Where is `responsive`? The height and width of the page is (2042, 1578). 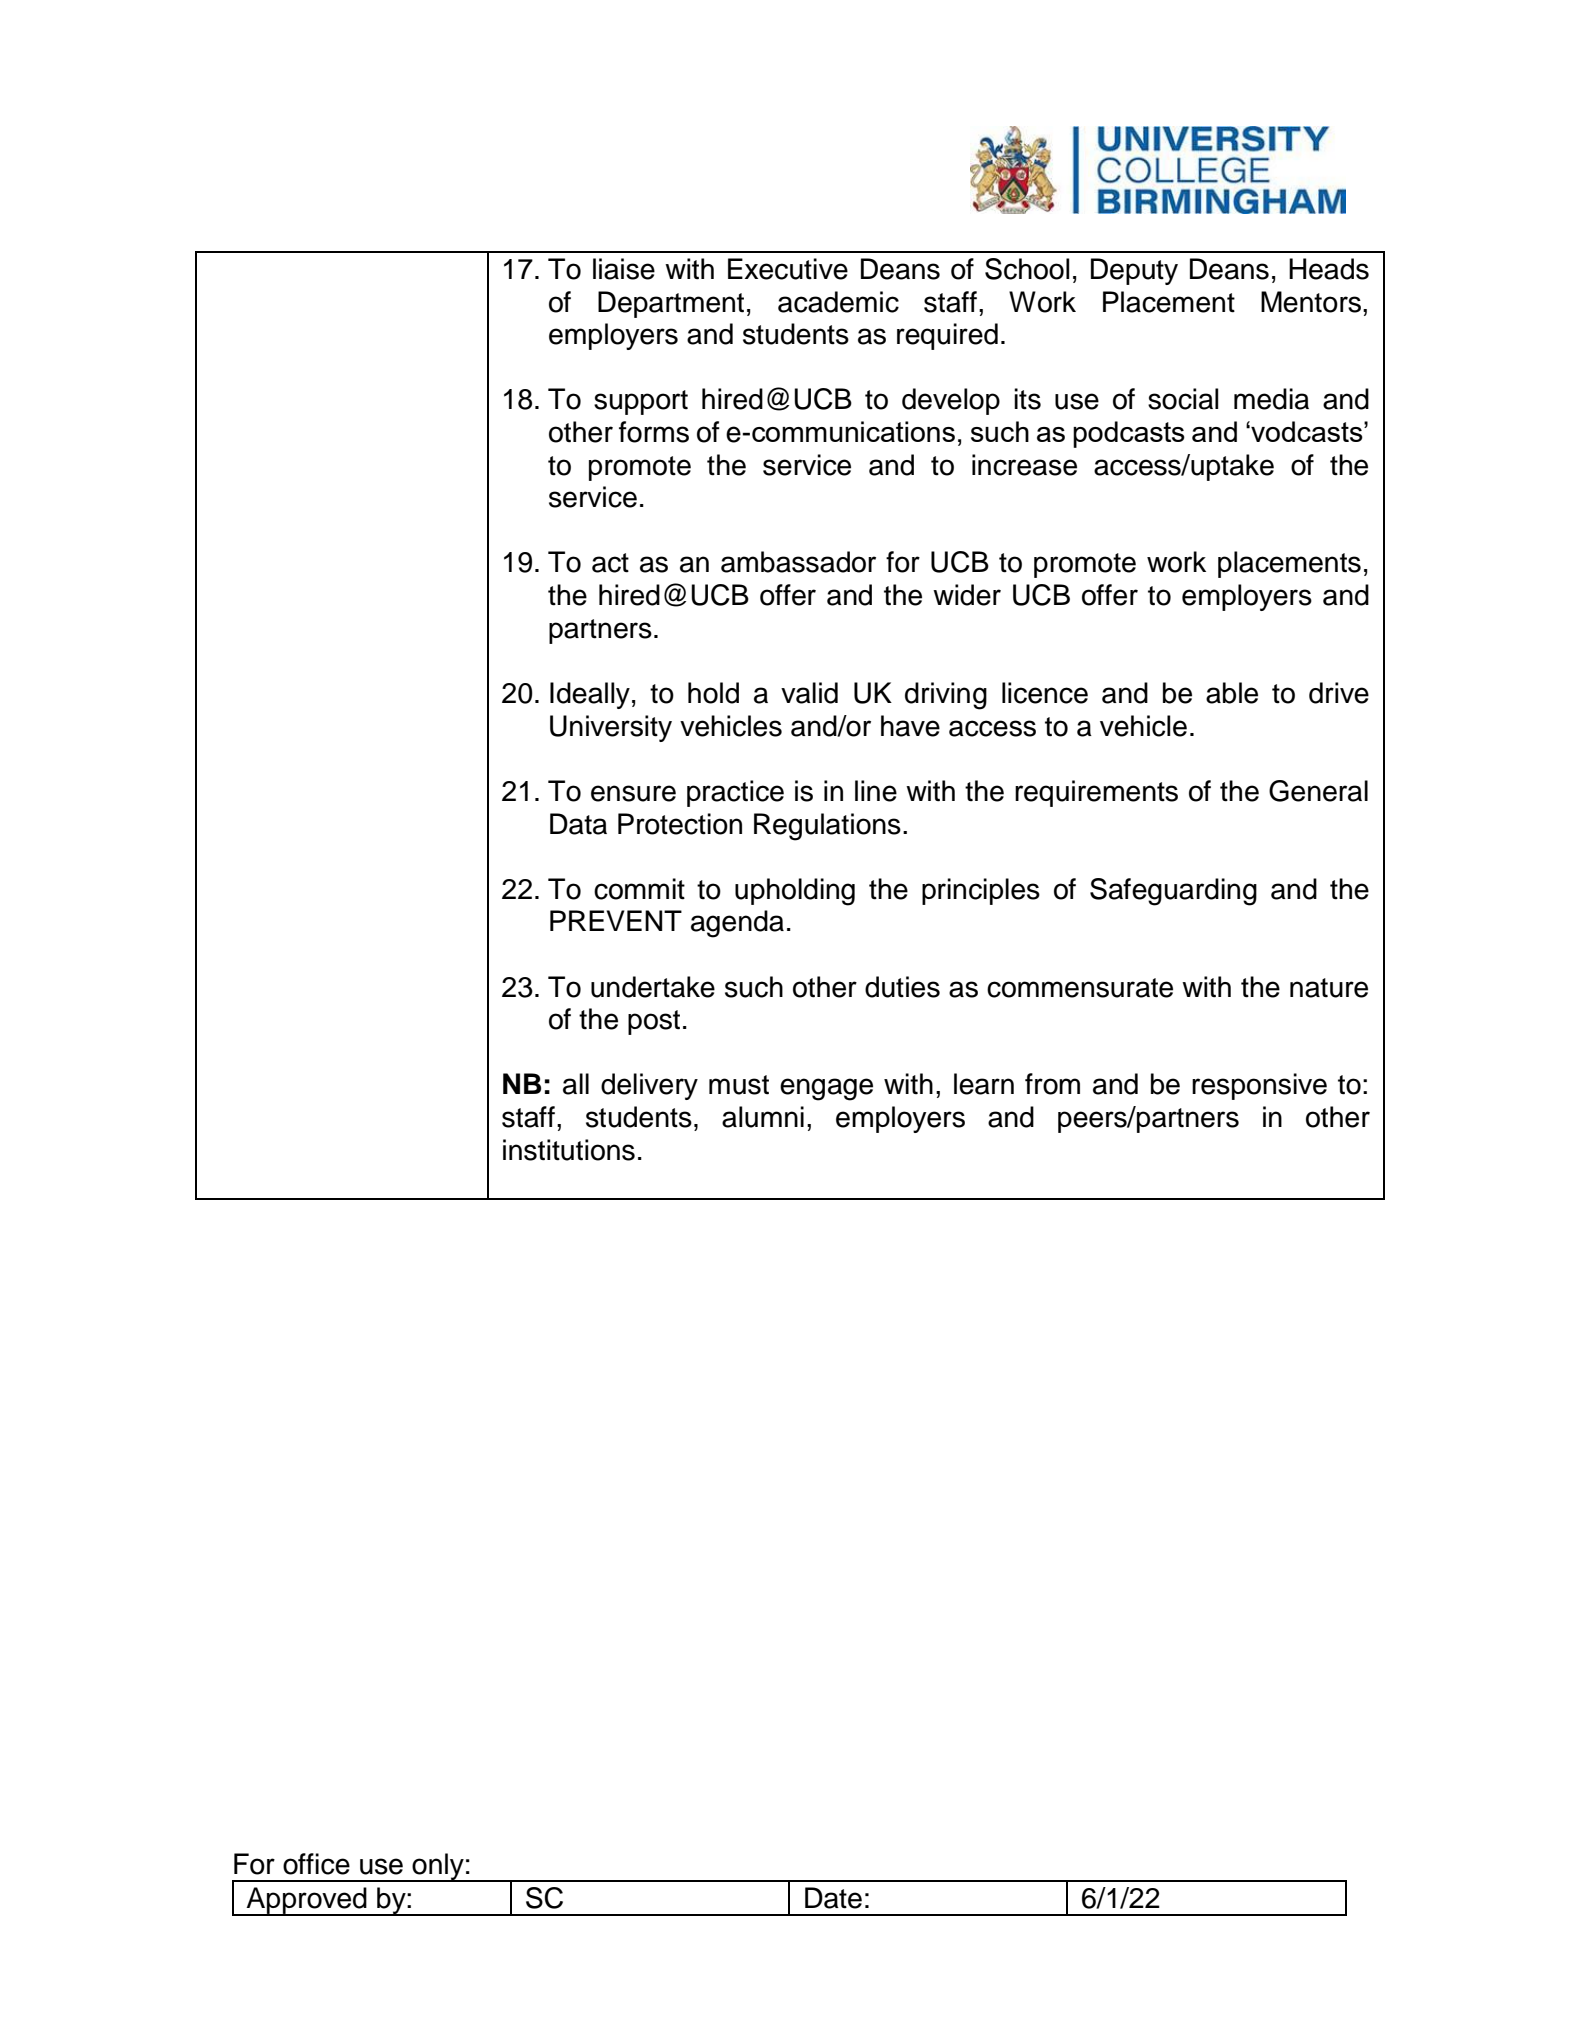
responsive is located at coordinates (1259, 1086).
